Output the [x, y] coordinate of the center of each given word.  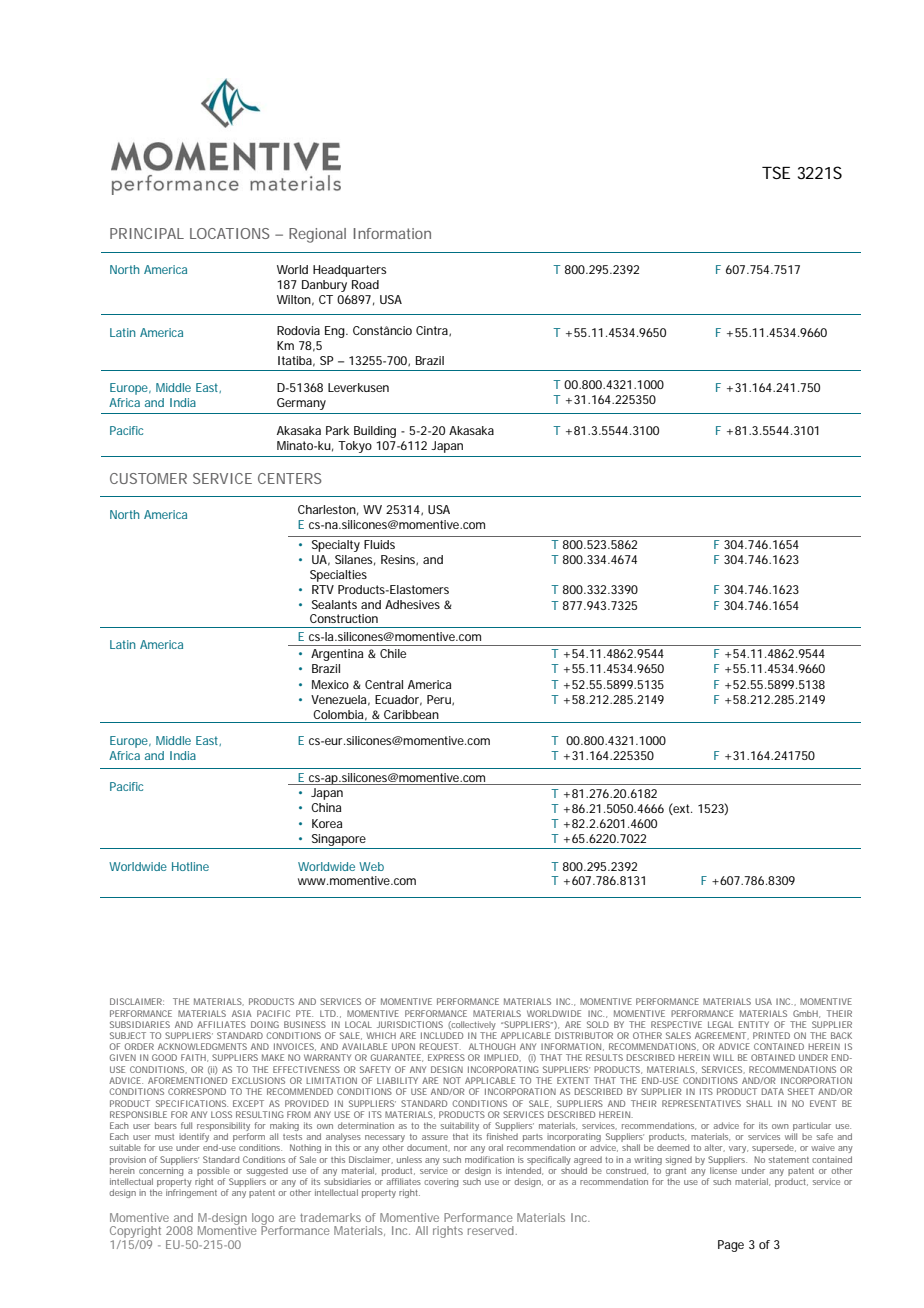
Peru [440, 700]
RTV [323, 589]
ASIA [242, 1013]
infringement [191, 1193]
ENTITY [754, 1024]
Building [375, 432]
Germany [301, 404]
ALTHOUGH [492, 1046]
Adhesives [412, 604]
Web [371, 866]
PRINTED [771, 1035]
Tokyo [355, 447]
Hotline [190, 866]
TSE [776, 172]
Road [365, 284]
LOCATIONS [230, 233]
